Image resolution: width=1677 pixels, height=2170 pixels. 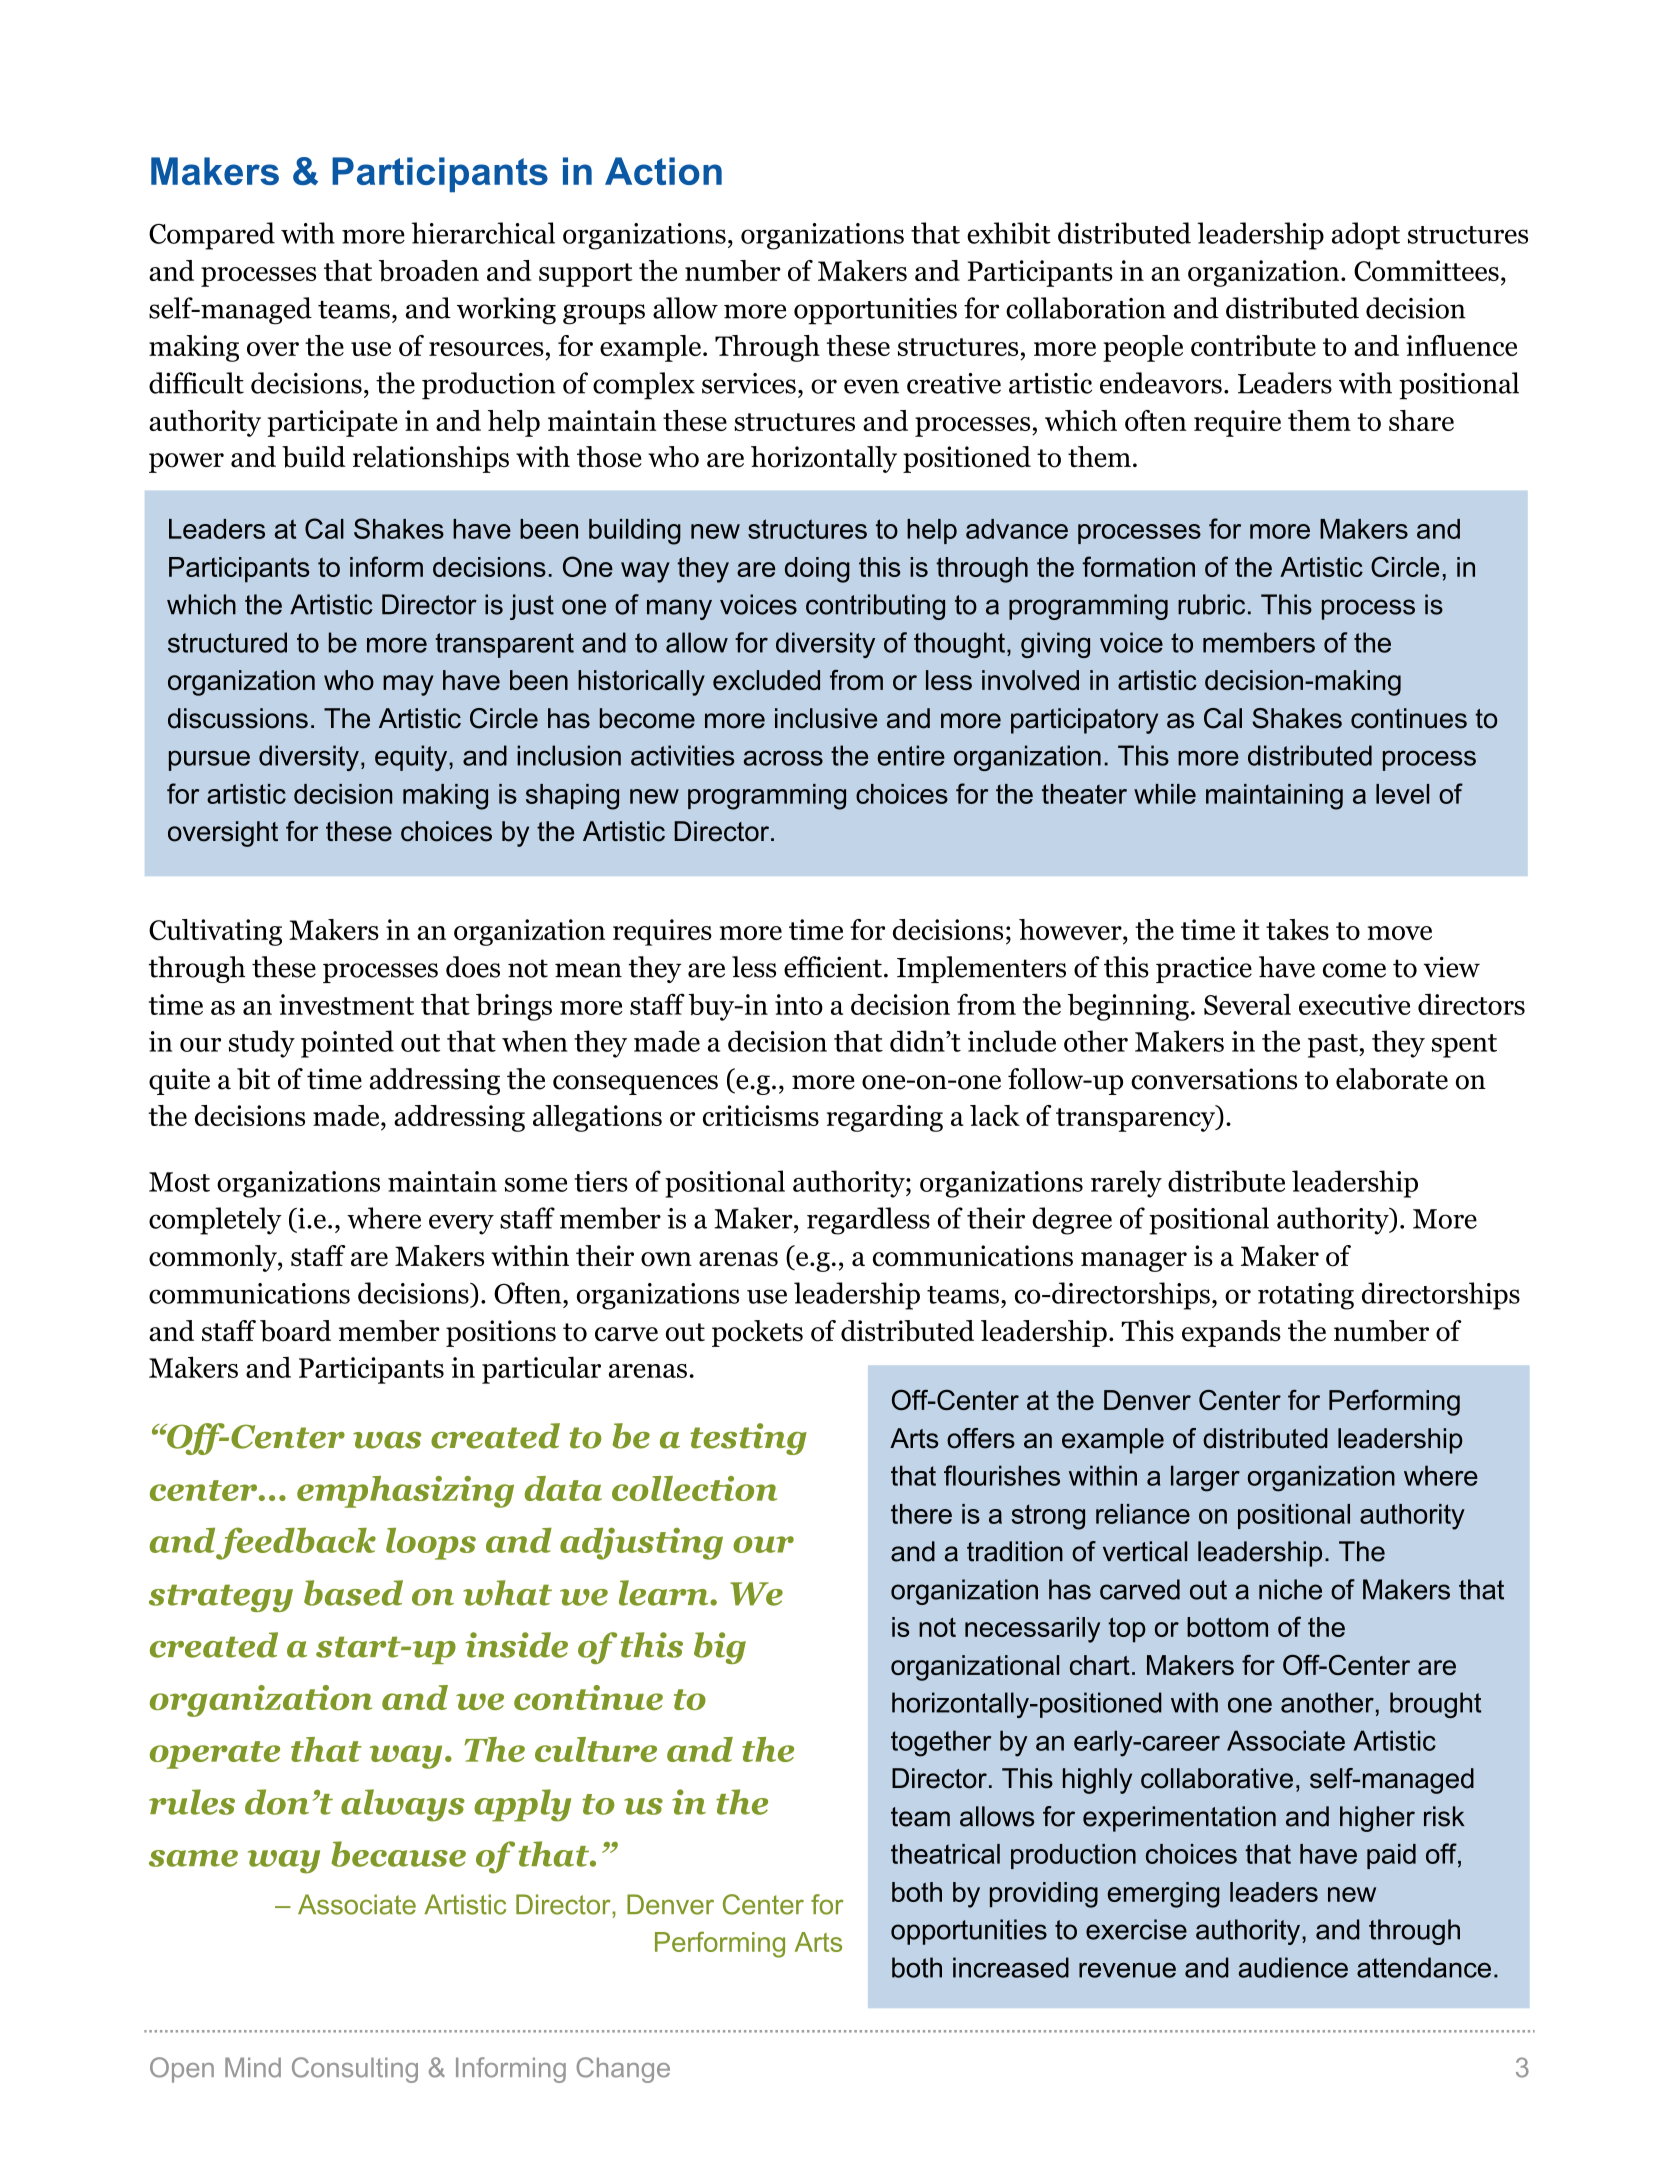 What do you see at coordinates (346, 1004) in the screenshot?
I see `investment` at bounding box center [346, 1004].
